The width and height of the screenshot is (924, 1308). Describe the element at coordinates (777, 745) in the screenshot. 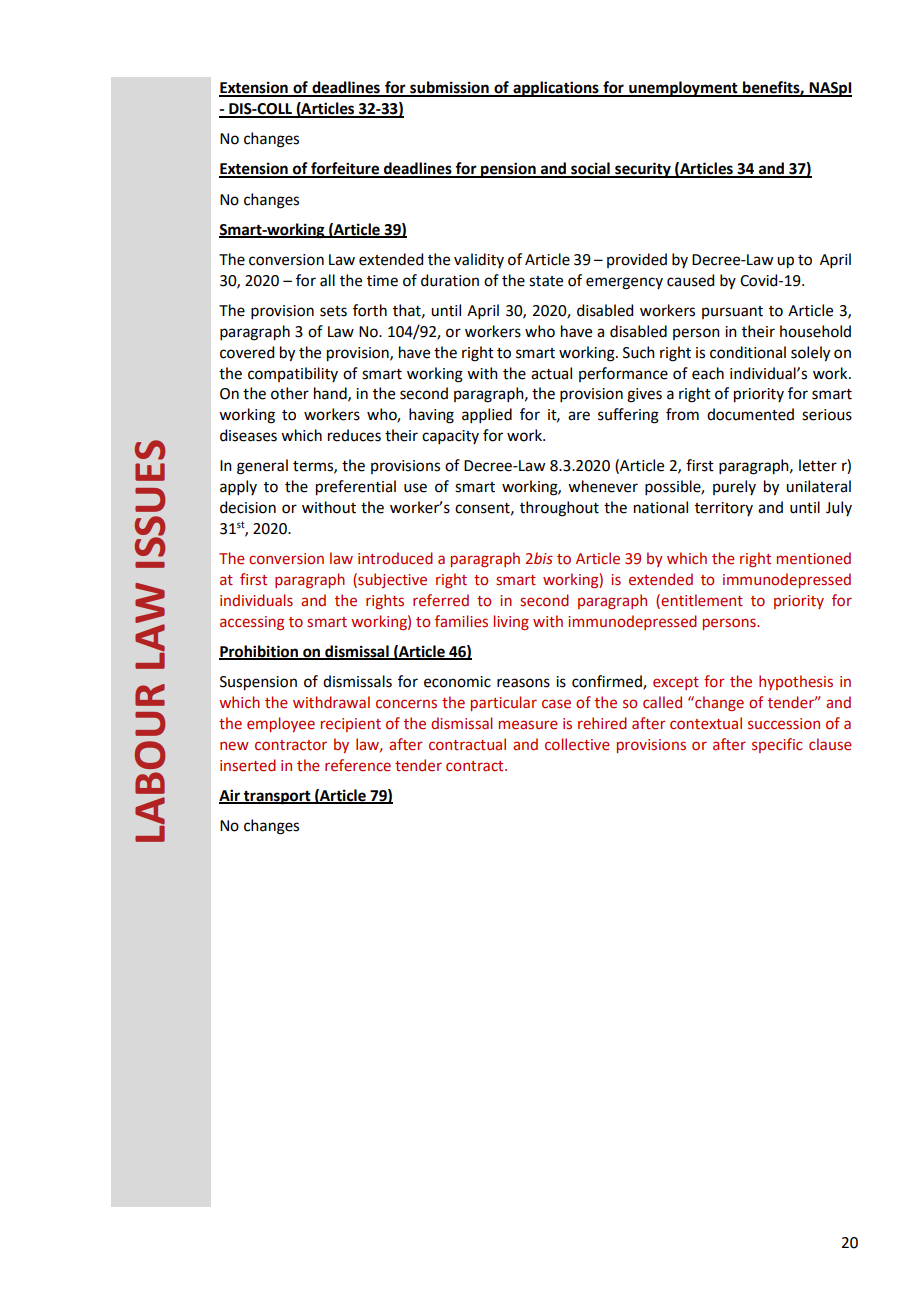

I see `specific` at that location.
